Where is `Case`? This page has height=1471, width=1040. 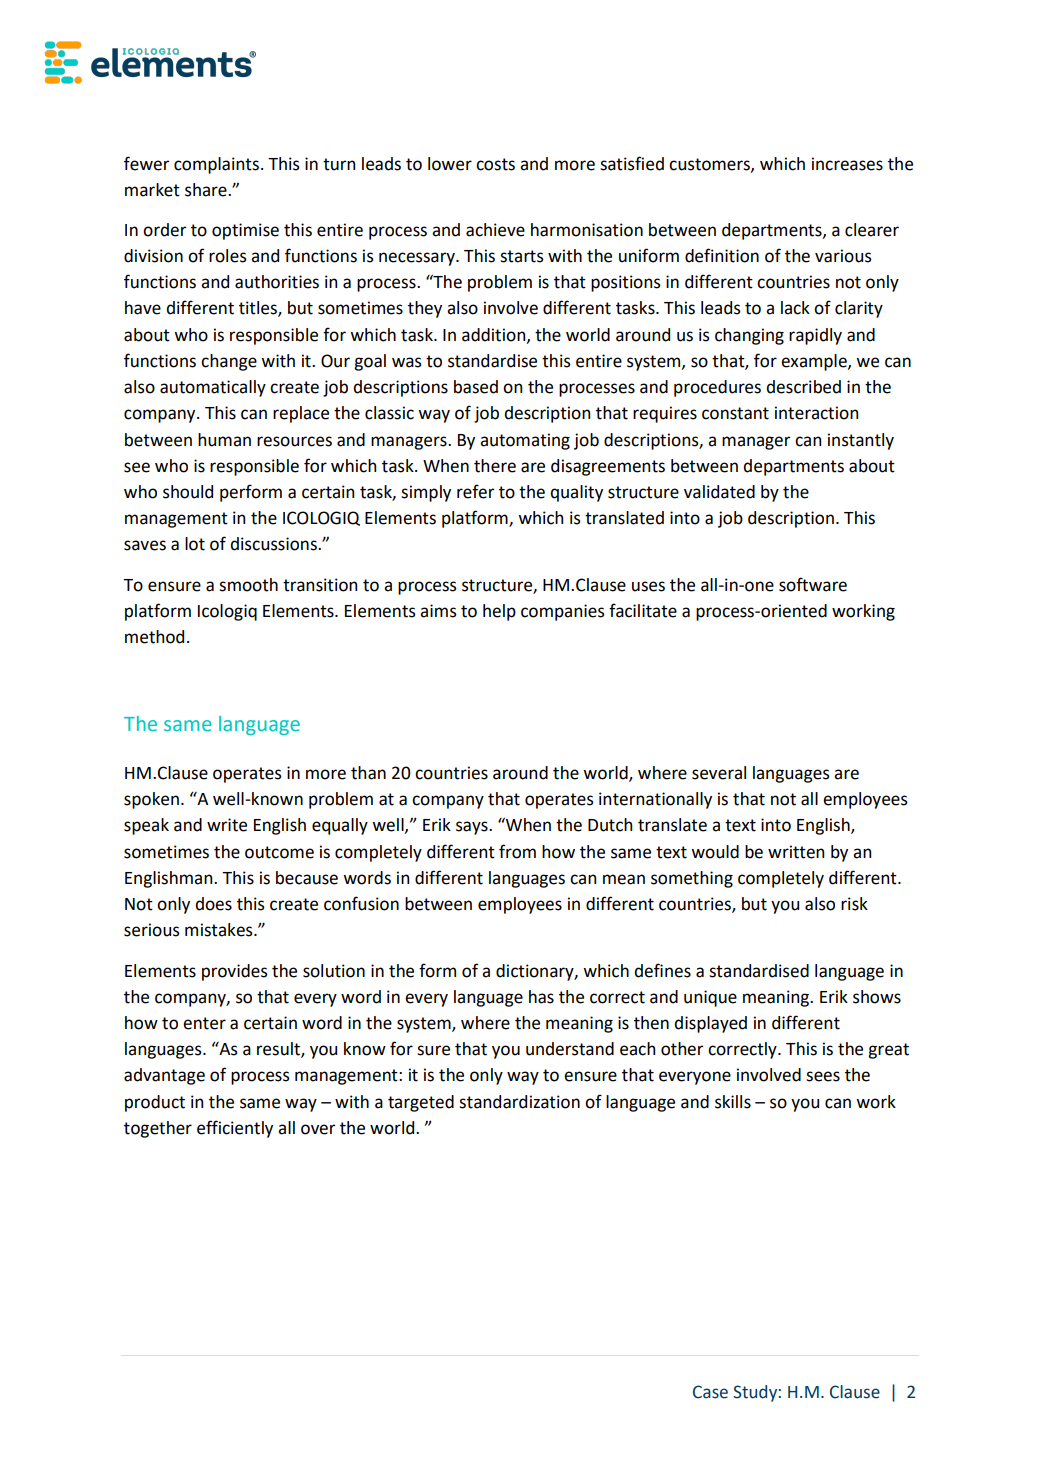
Case is located at coordinates (710, 1392).
